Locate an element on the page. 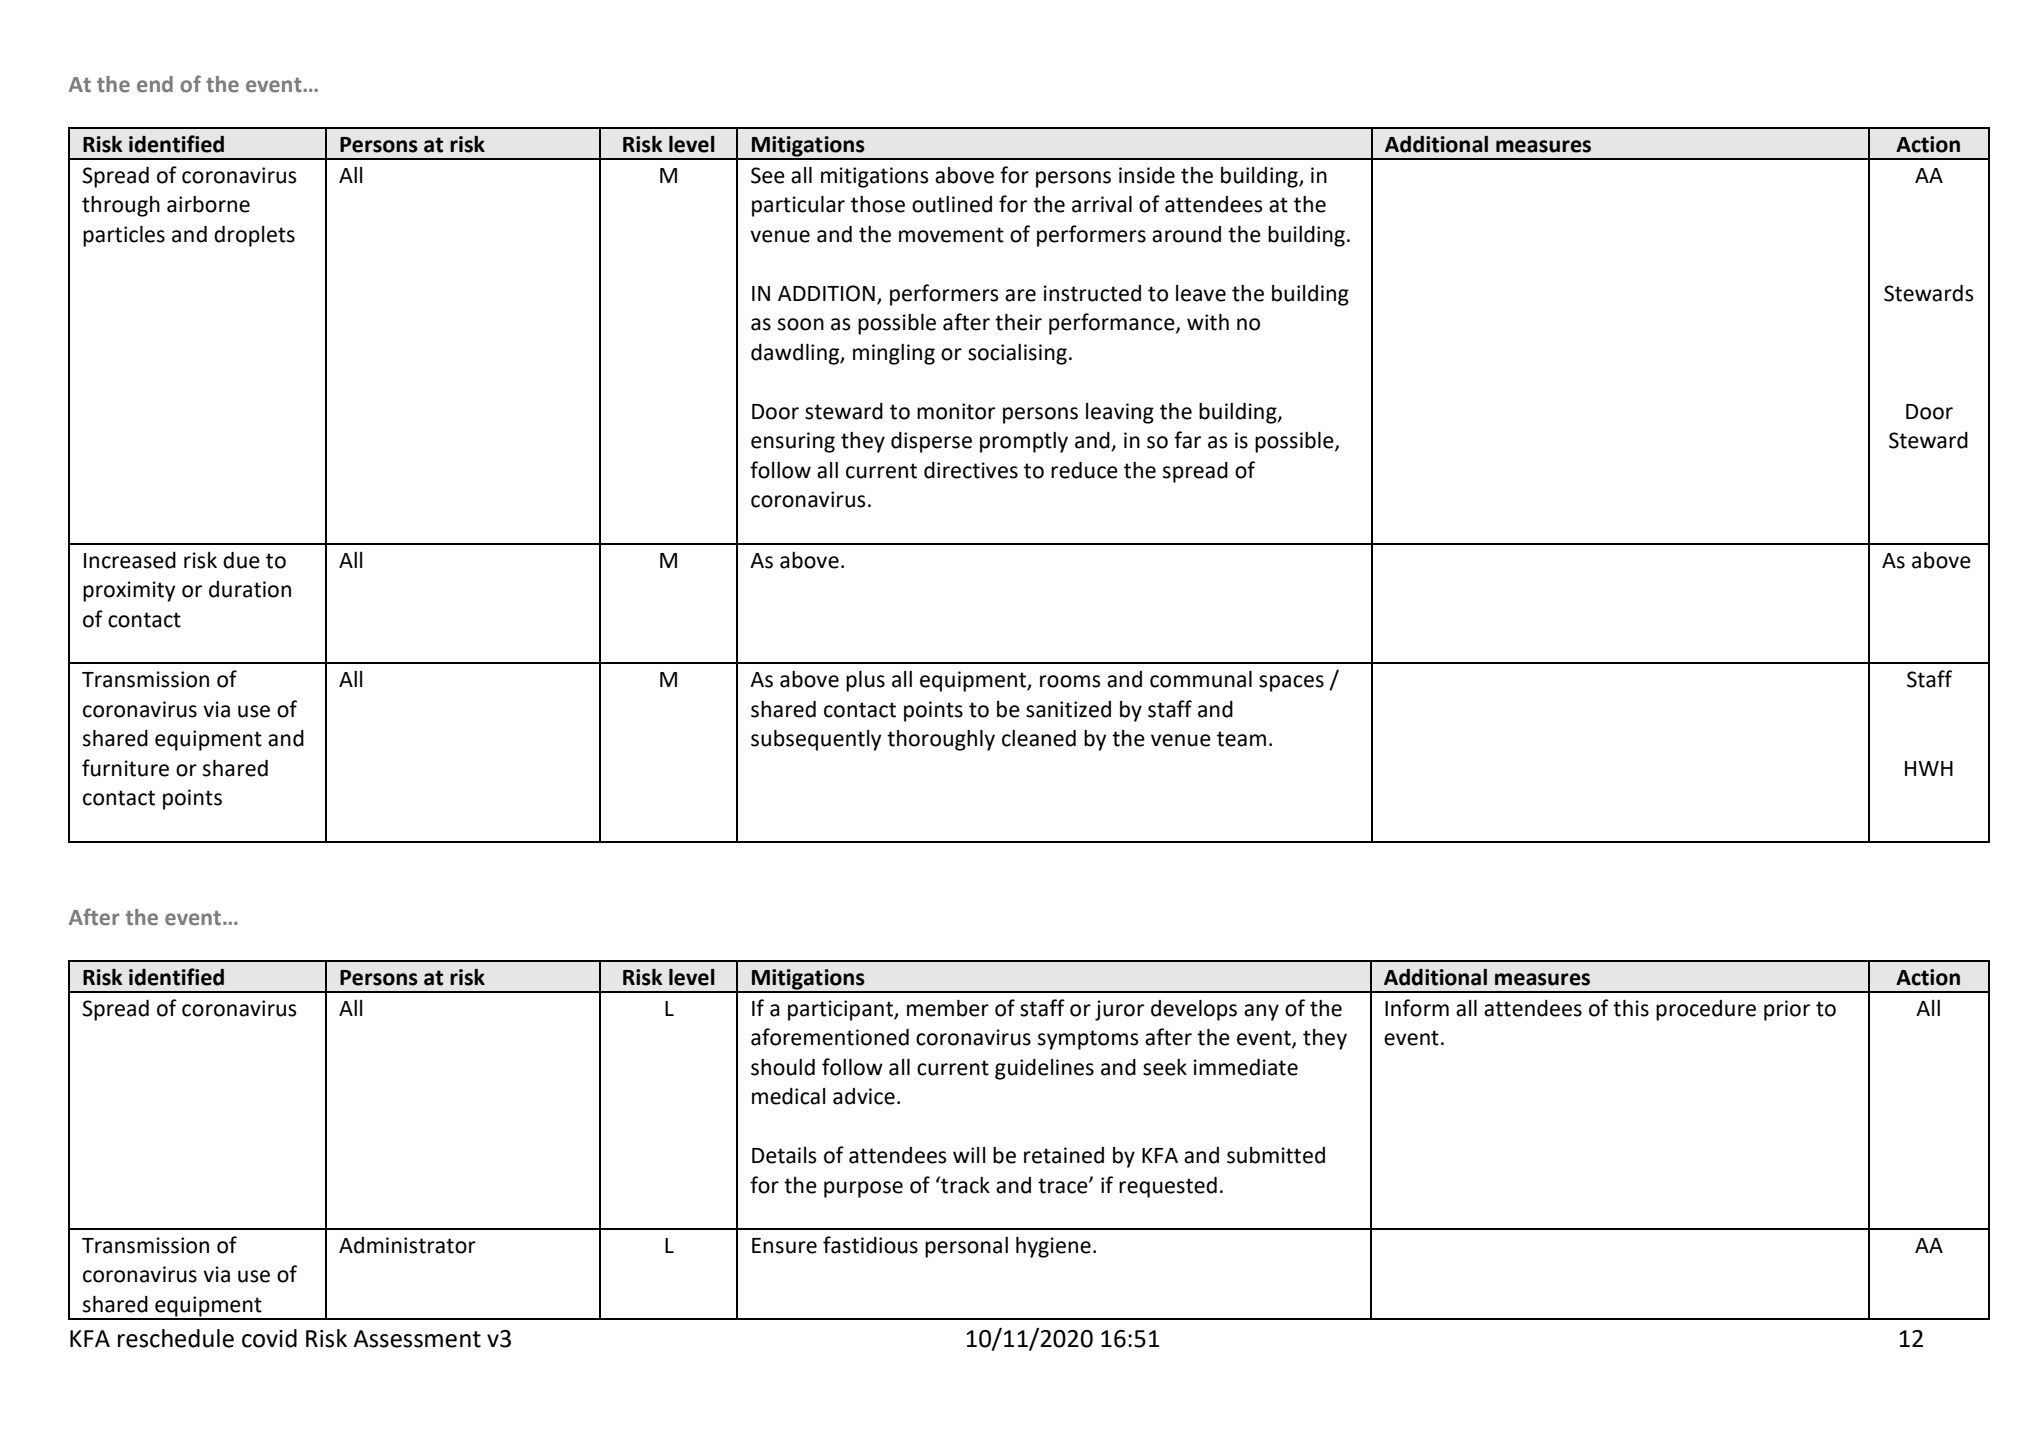  covid is located at coordinates (269, 1338).
